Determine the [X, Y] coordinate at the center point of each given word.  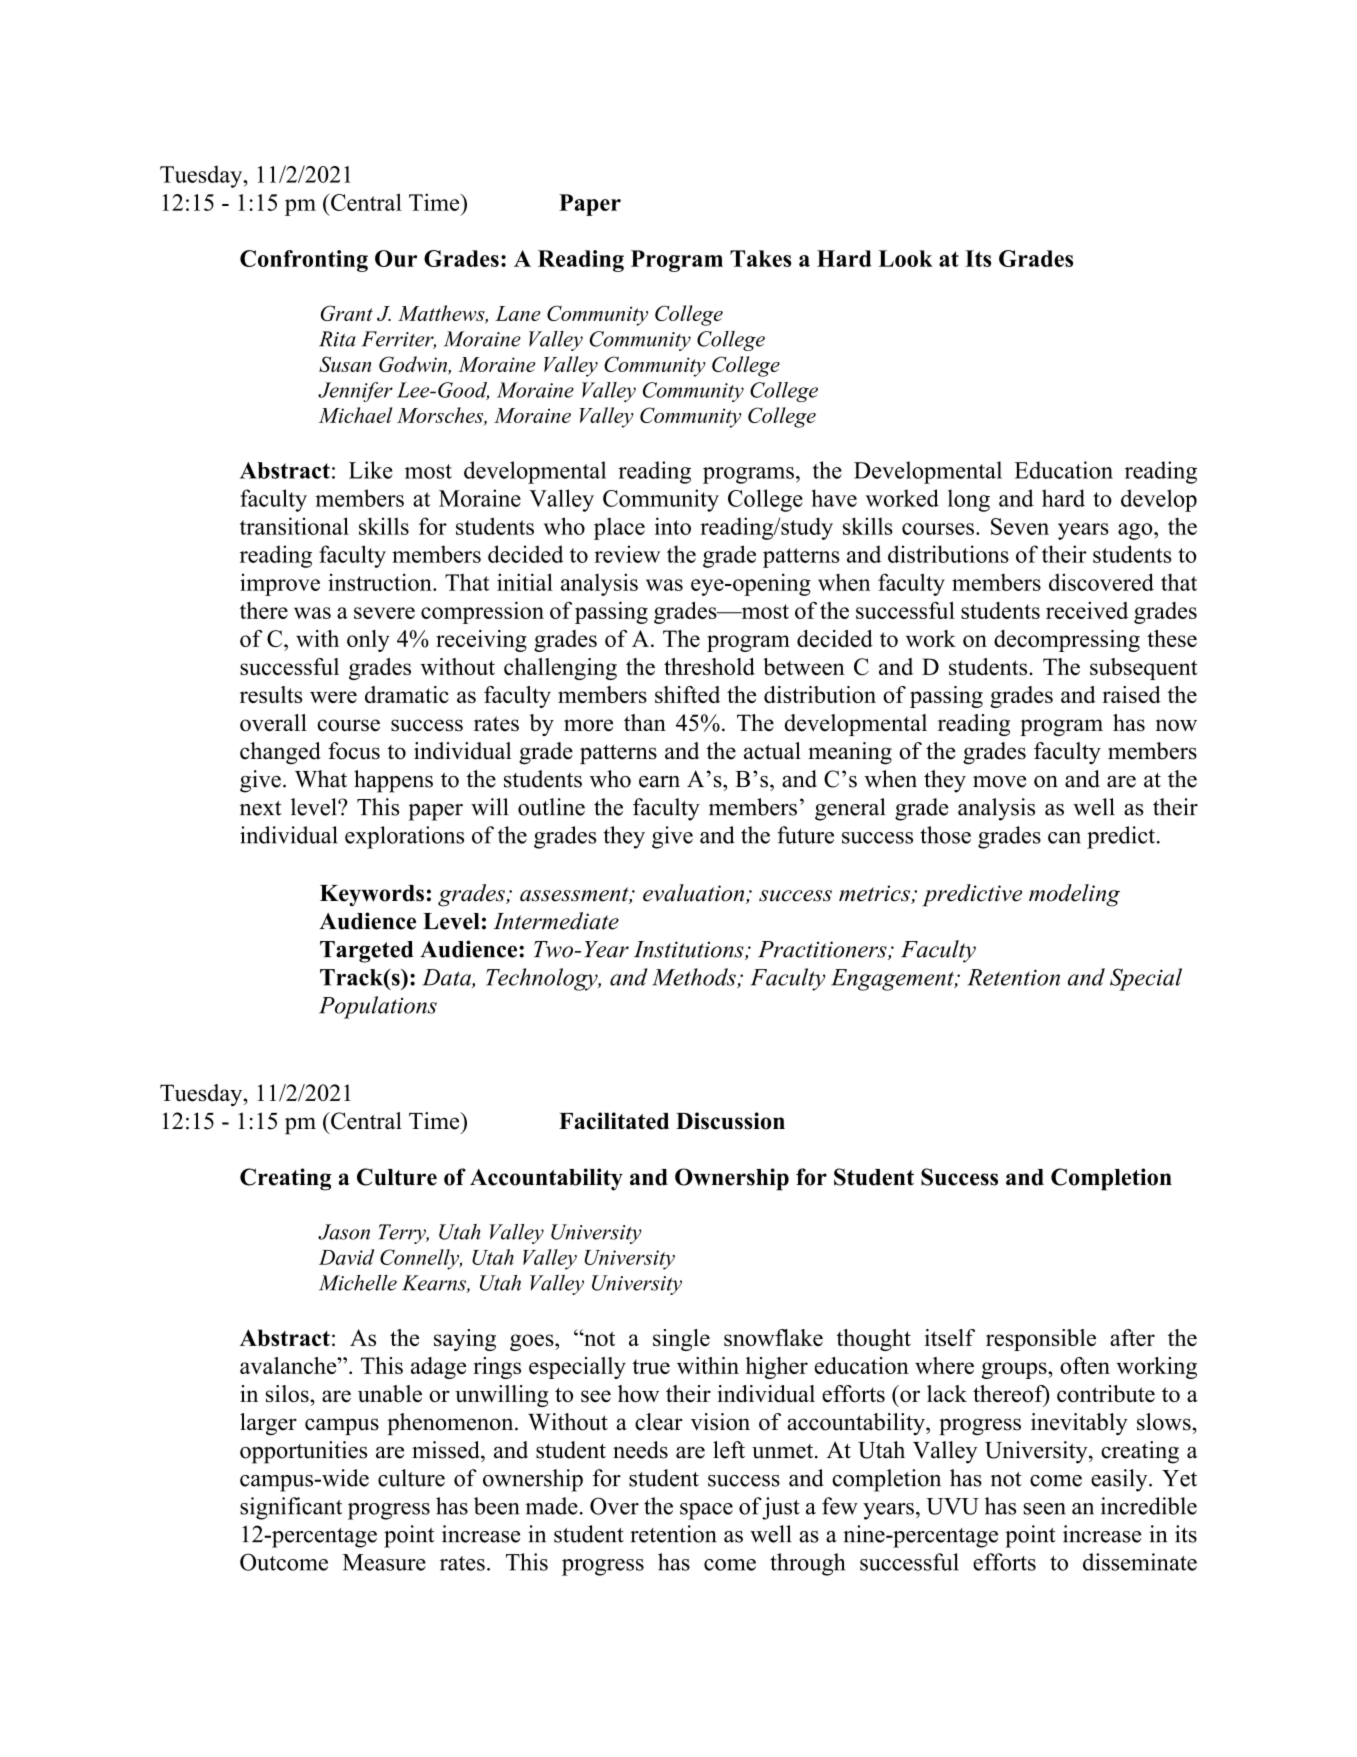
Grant [347, 313]
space [706, 1511]
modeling [1074, 895]
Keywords [372, 896]
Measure [384, 1562]
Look [906, 258]
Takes [760, 258]
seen [1045, 1509]
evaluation [695, 894]
